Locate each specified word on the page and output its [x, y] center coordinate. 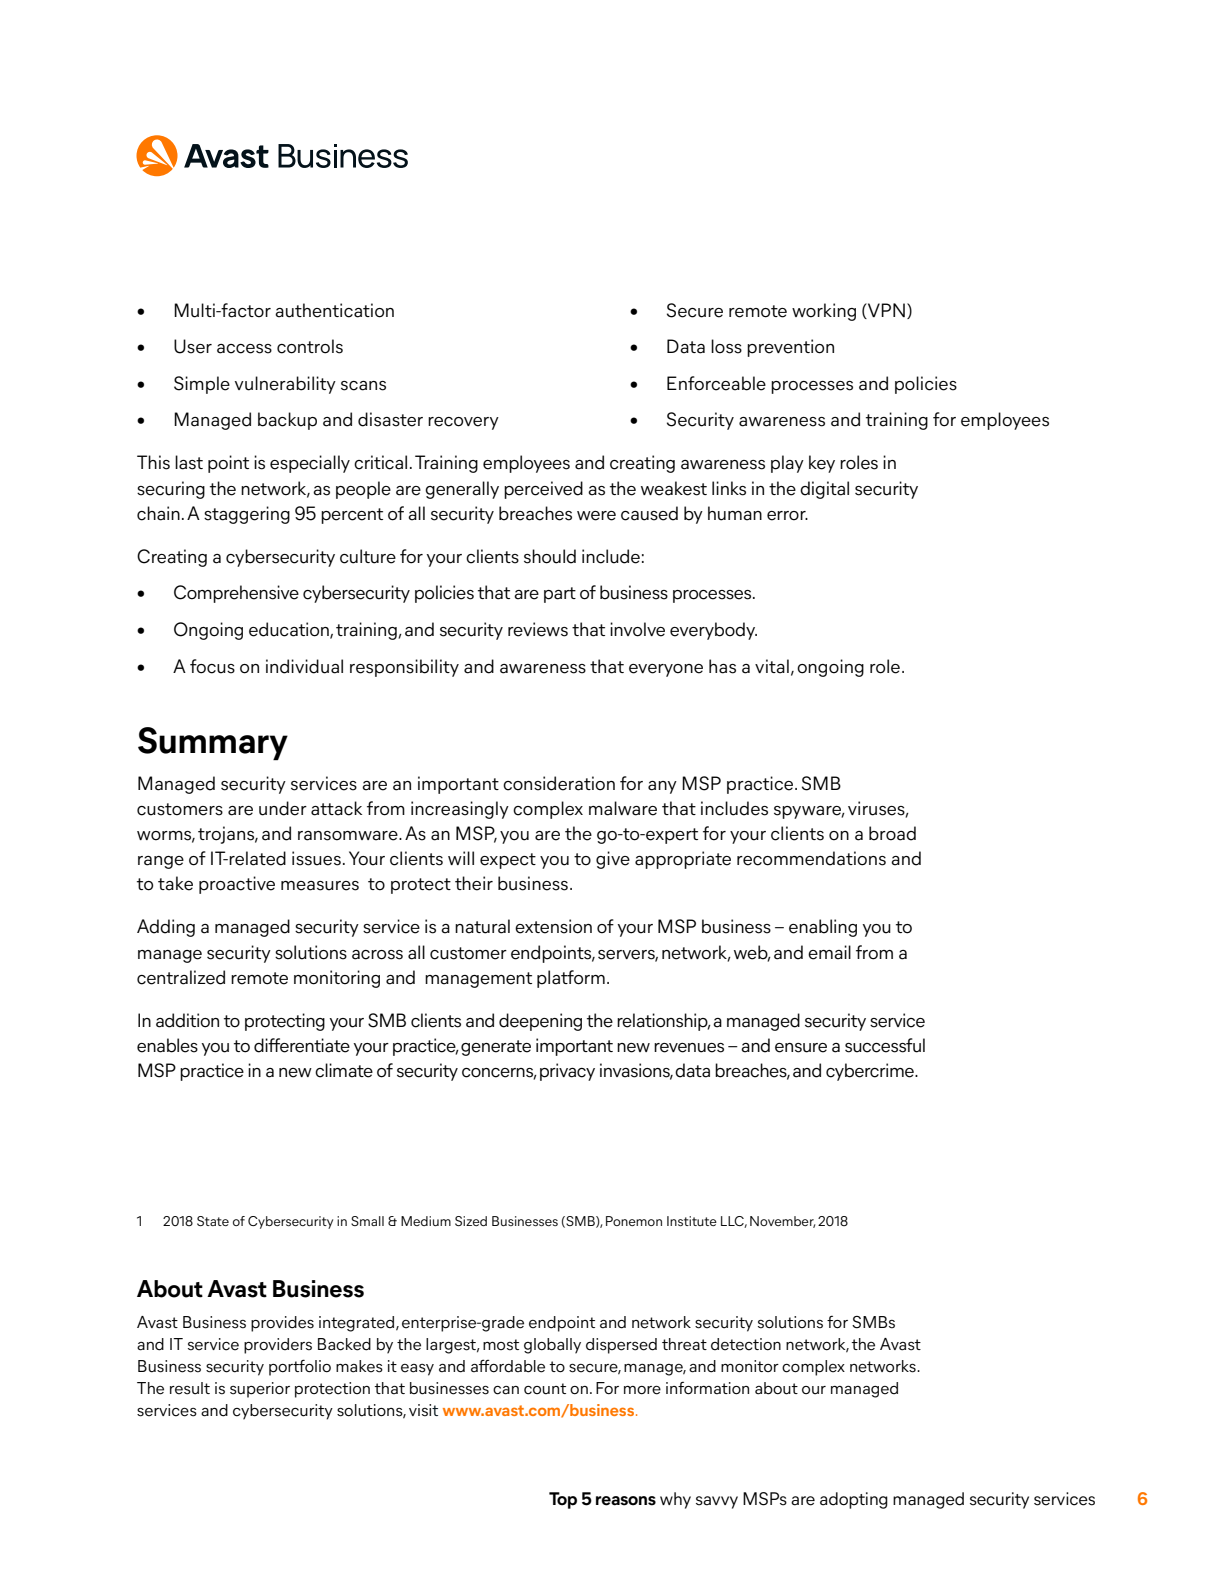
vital [772, 666]
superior [260, 1390]
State [213, 1221]
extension [553, 926]
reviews [538, 629]
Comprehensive [236, 594]
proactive [237, 885]
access [244, 349]
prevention [790, 348]
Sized [471, 1221]
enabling [823, 928]
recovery [463, 423]
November [783, 1222]
